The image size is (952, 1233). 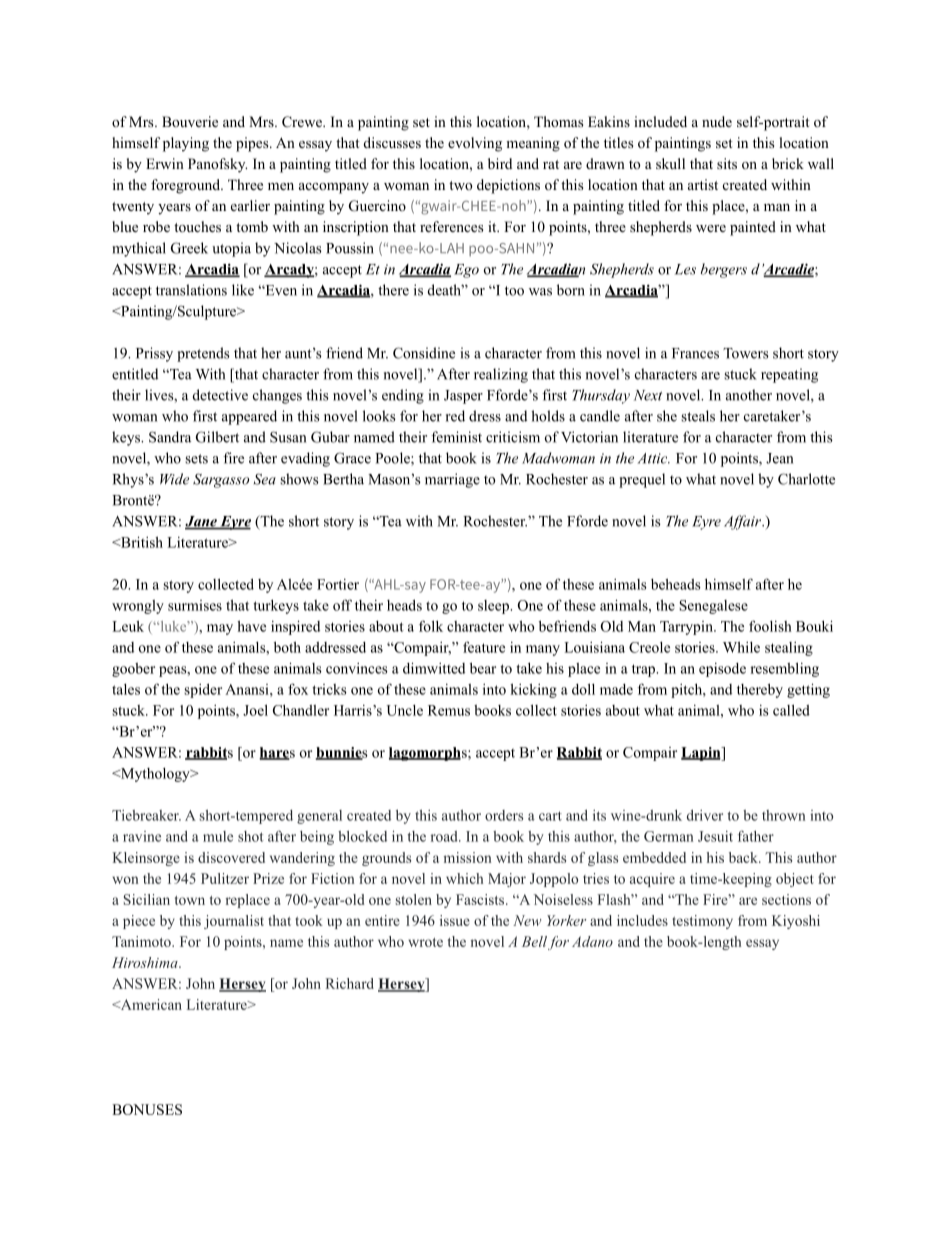 I want to click on evolving, so click(x=475, y=144).
